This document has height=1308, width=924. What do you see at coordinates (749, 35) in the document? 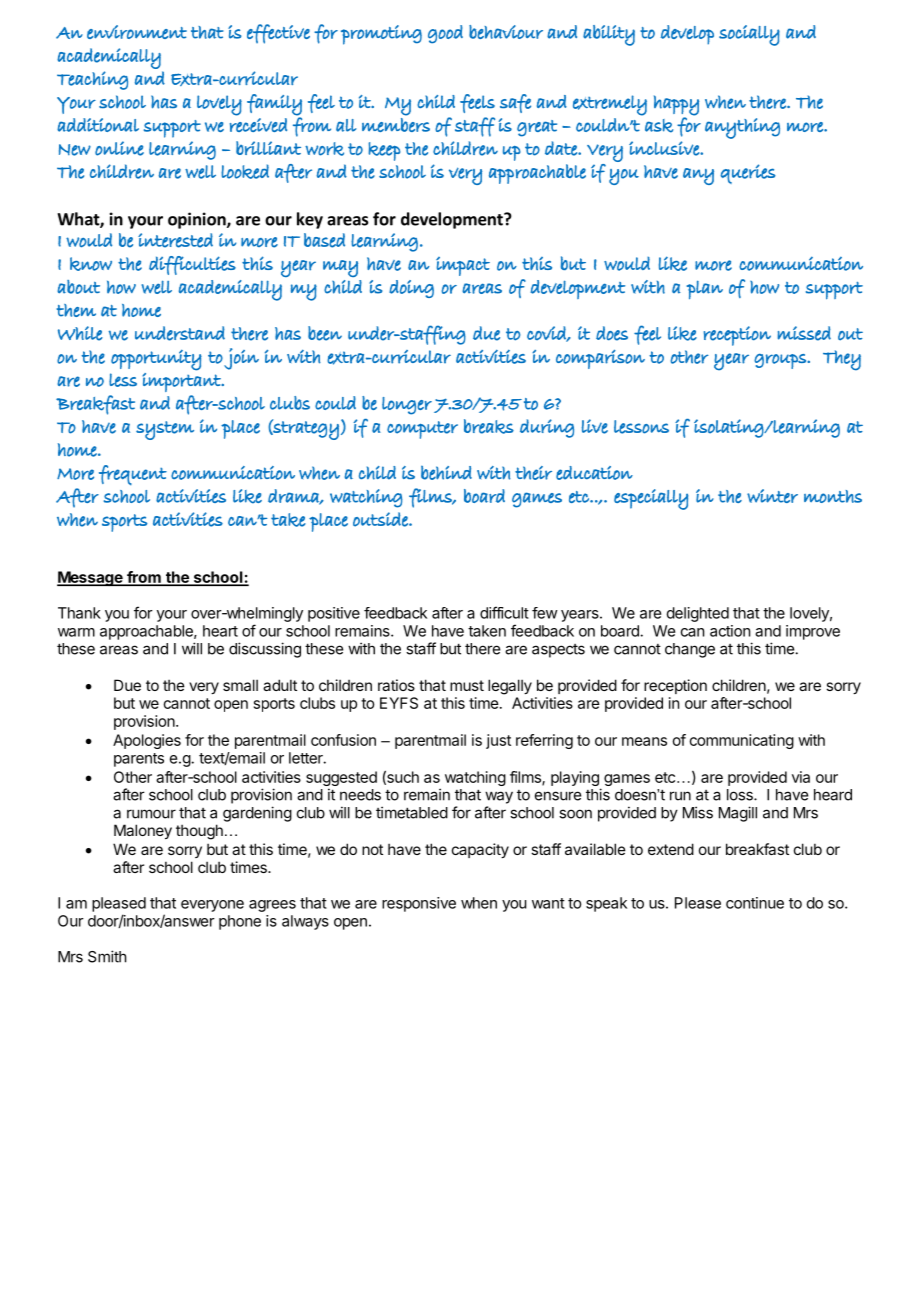
I see `socially` at bounding box center [749, 35].
